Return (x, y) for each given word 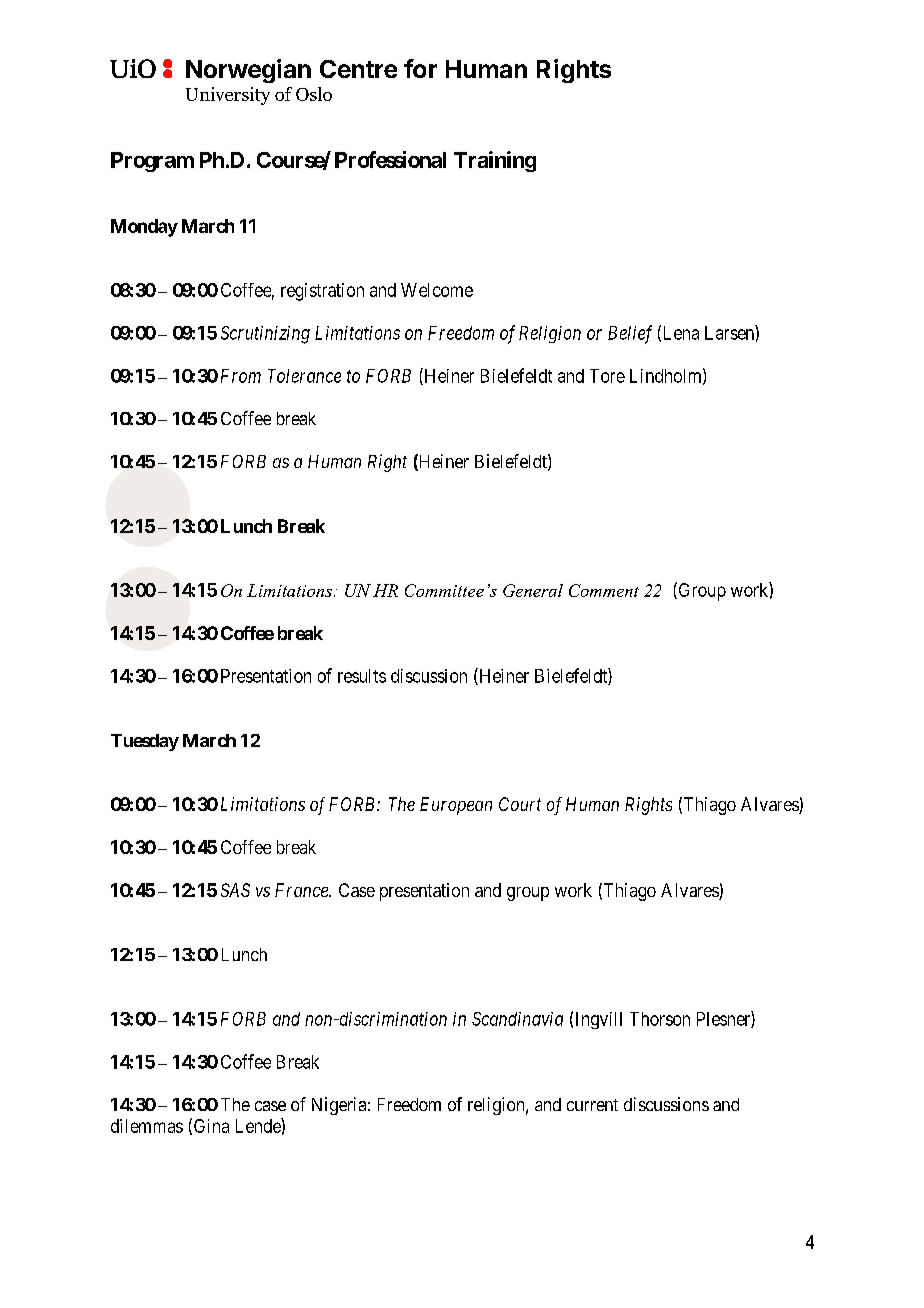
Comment (604, 590)
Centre (358, 69)
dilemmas (147, 1126)
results (362, 676)
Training (495, 161)
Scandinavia (517, 1019)
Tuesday (145, 742)
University (228, 96)
